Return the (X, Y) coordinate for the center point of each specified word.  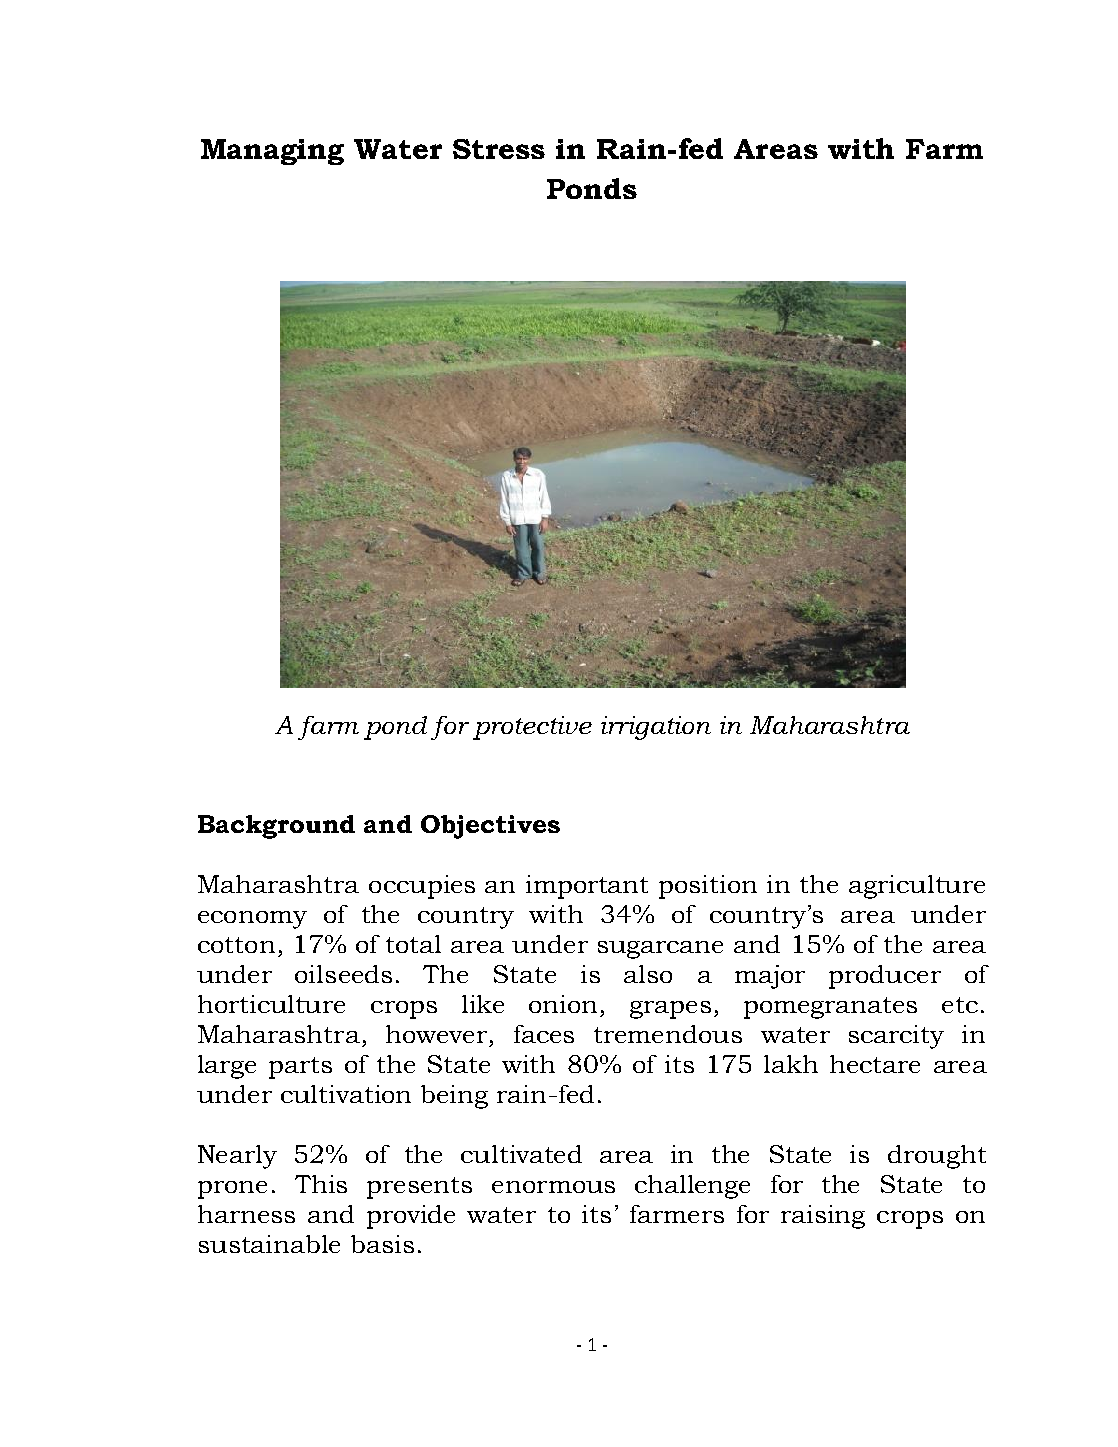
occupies (422, 887)
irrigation (656, 728)
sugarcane (660, 950)
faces (544, 1034)
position (708, 887)
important (587, 887)
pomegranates (830, 1008)
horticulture (271, 1004)
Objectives (490, 827)
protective (532, 728)
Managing (272, 152)
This (321, 1184)
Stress (499, 149)
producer (885, 977)
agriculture (917, 887)
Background (276, 827)
